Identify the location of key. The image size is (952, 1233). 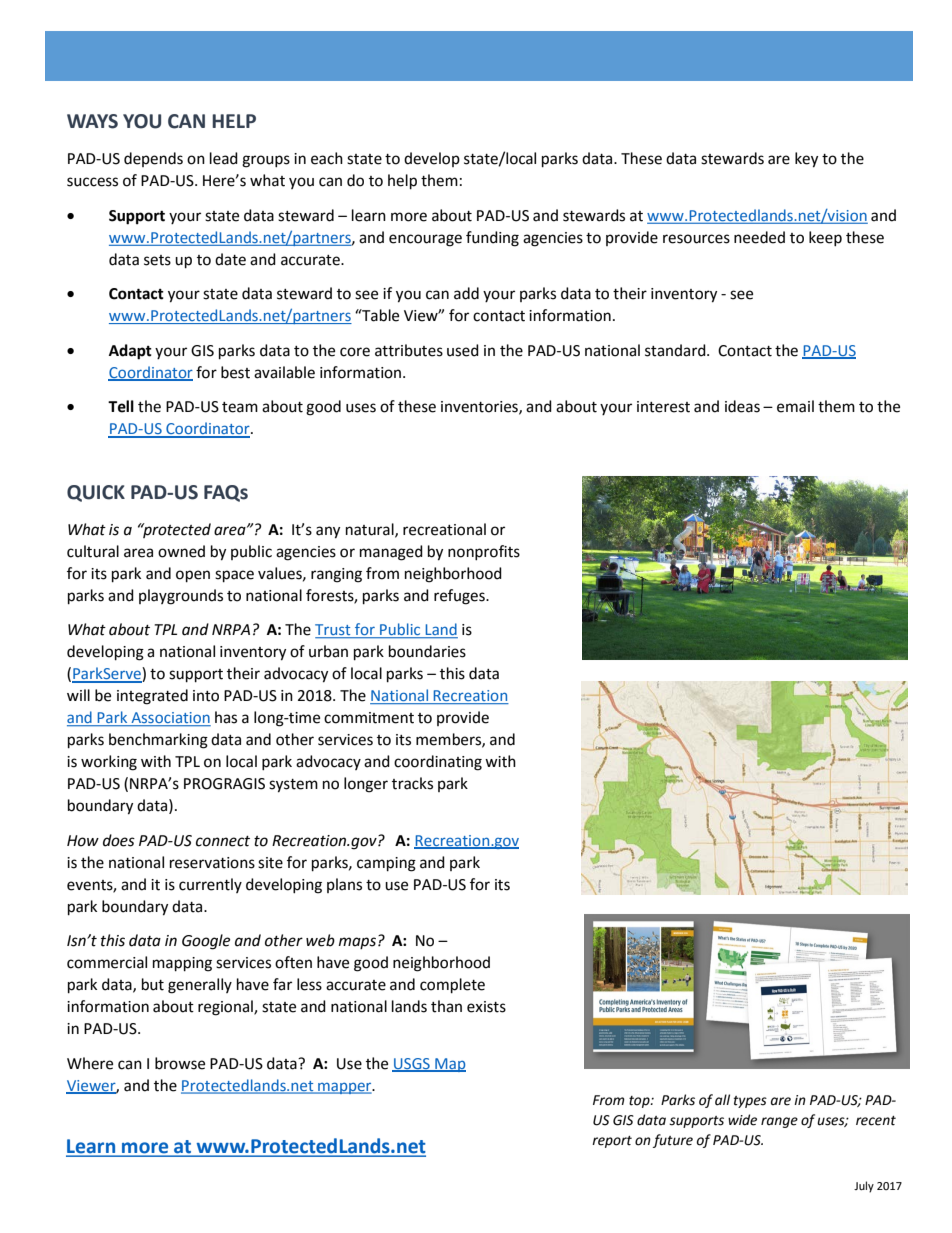
(806, 160).
